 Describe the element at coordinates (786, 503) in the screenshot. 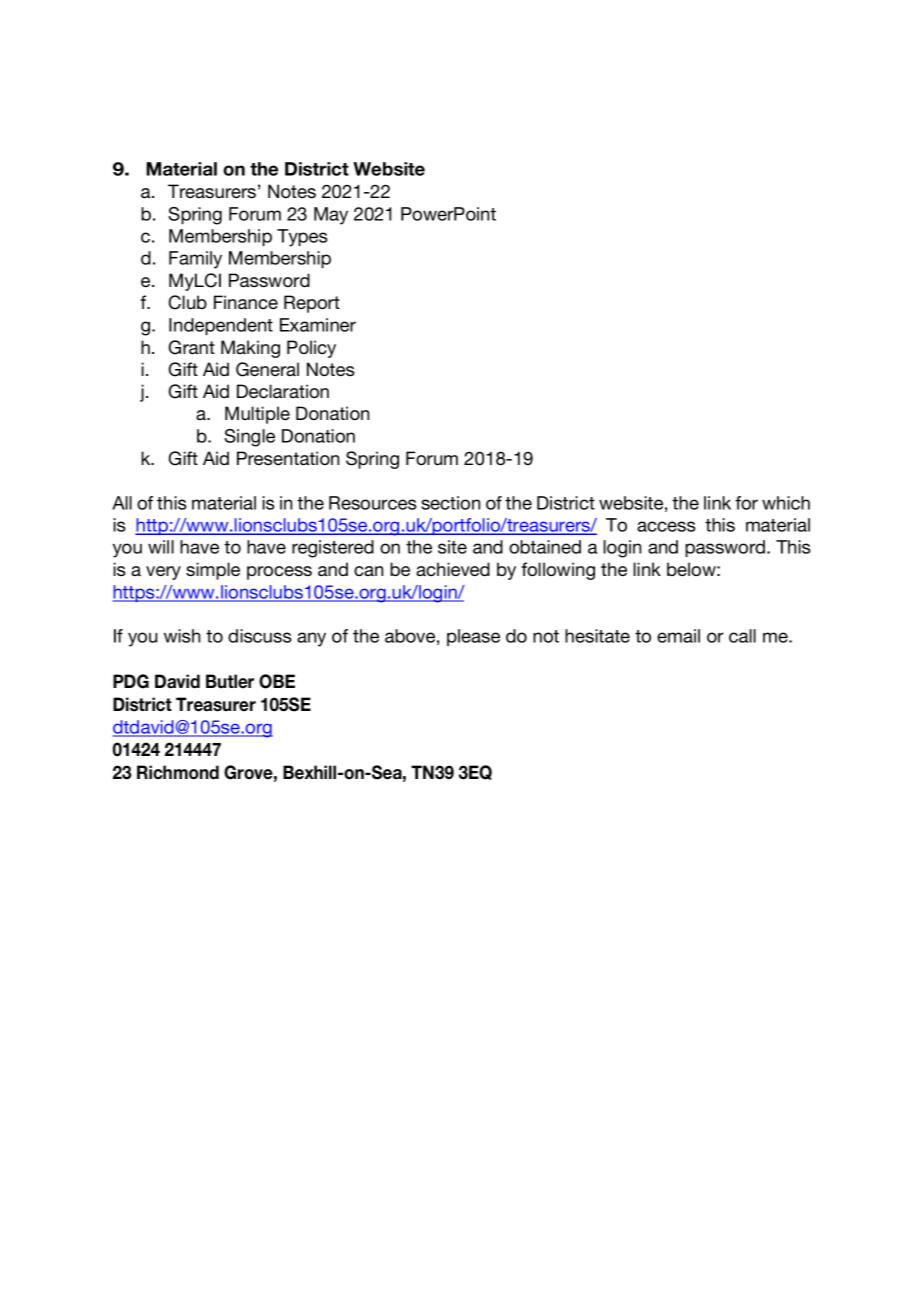

I see `which` at that location.
